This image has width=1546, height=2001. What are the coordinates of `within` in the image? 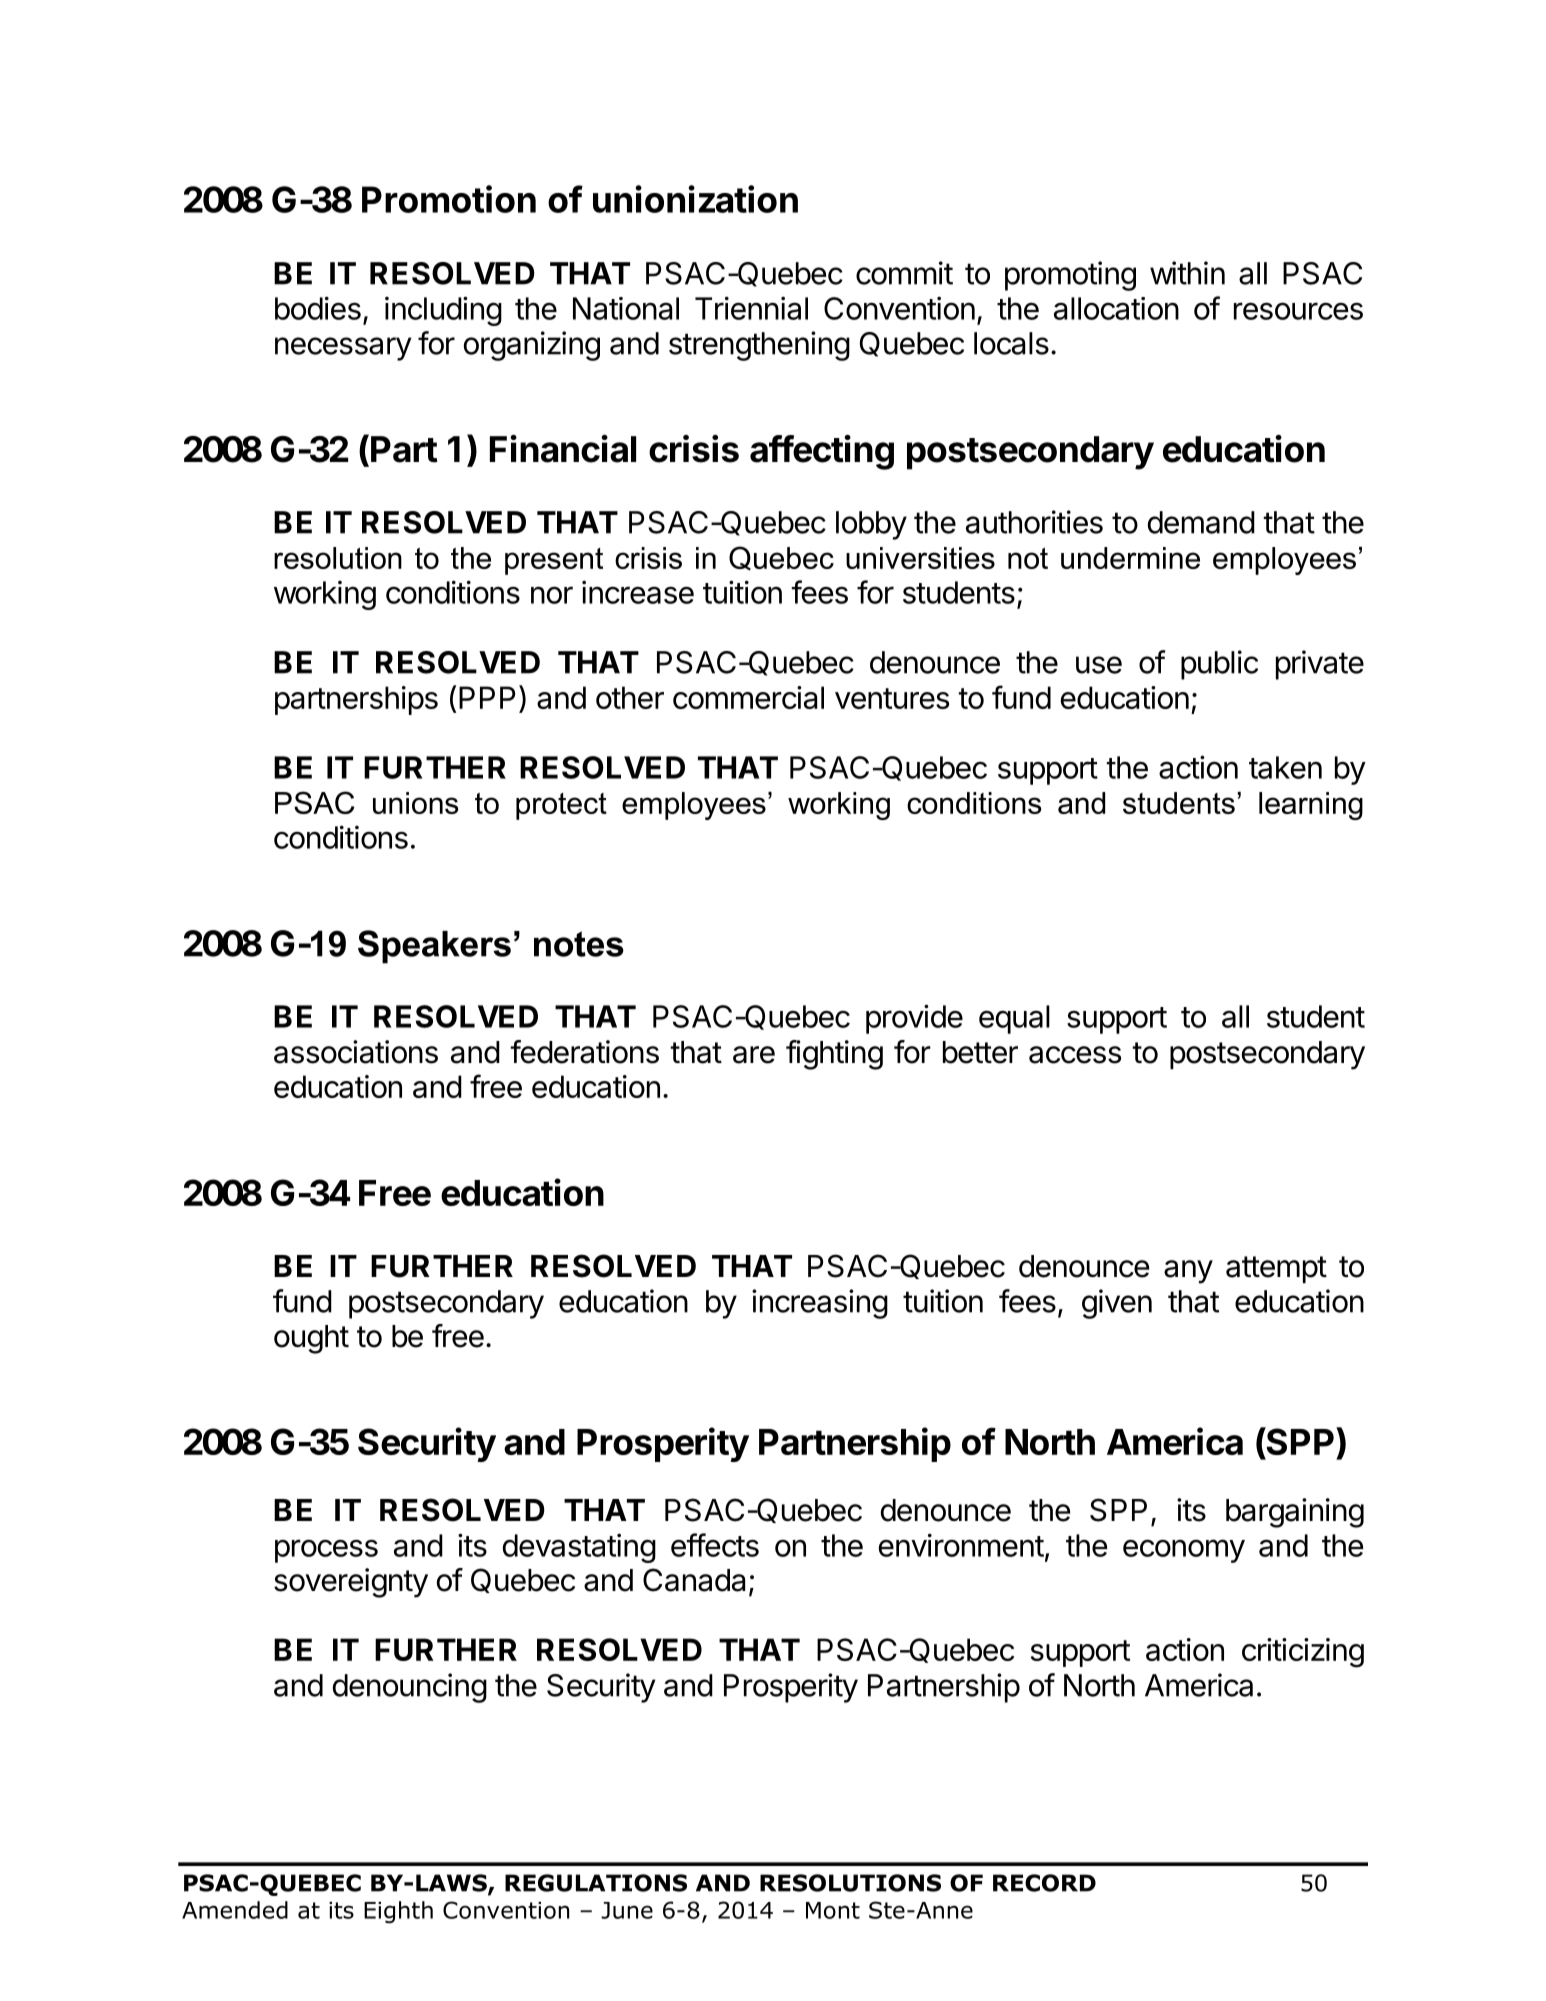 It's located at (1187, 273).
